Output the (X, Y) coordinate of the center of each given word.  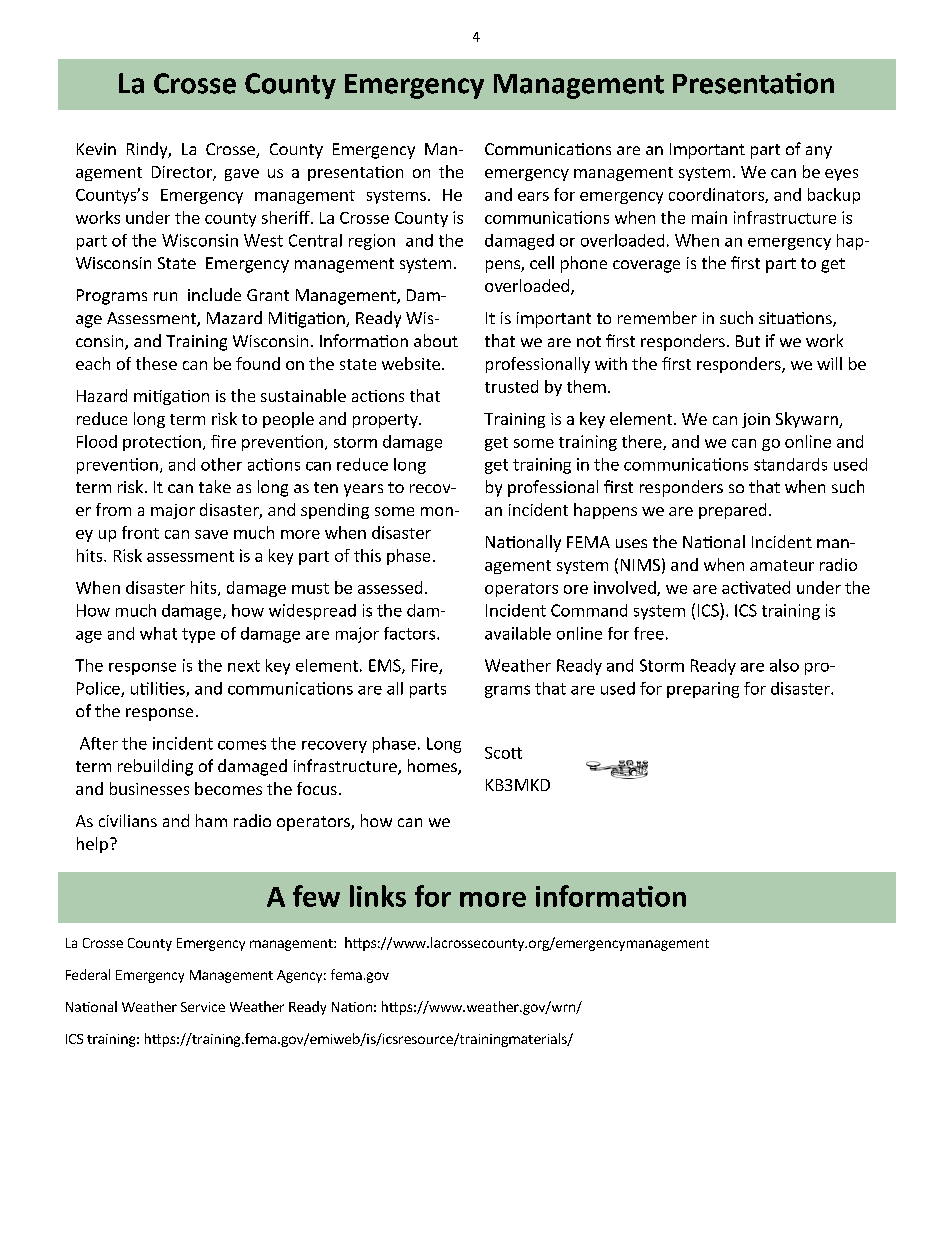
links (378, 896)
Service (203, 1007)
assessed (390, 587)
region (372, 242)
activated (756, 587)
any (819, 152)
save (211, 534)
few (316, 896)
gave (242, 175)
